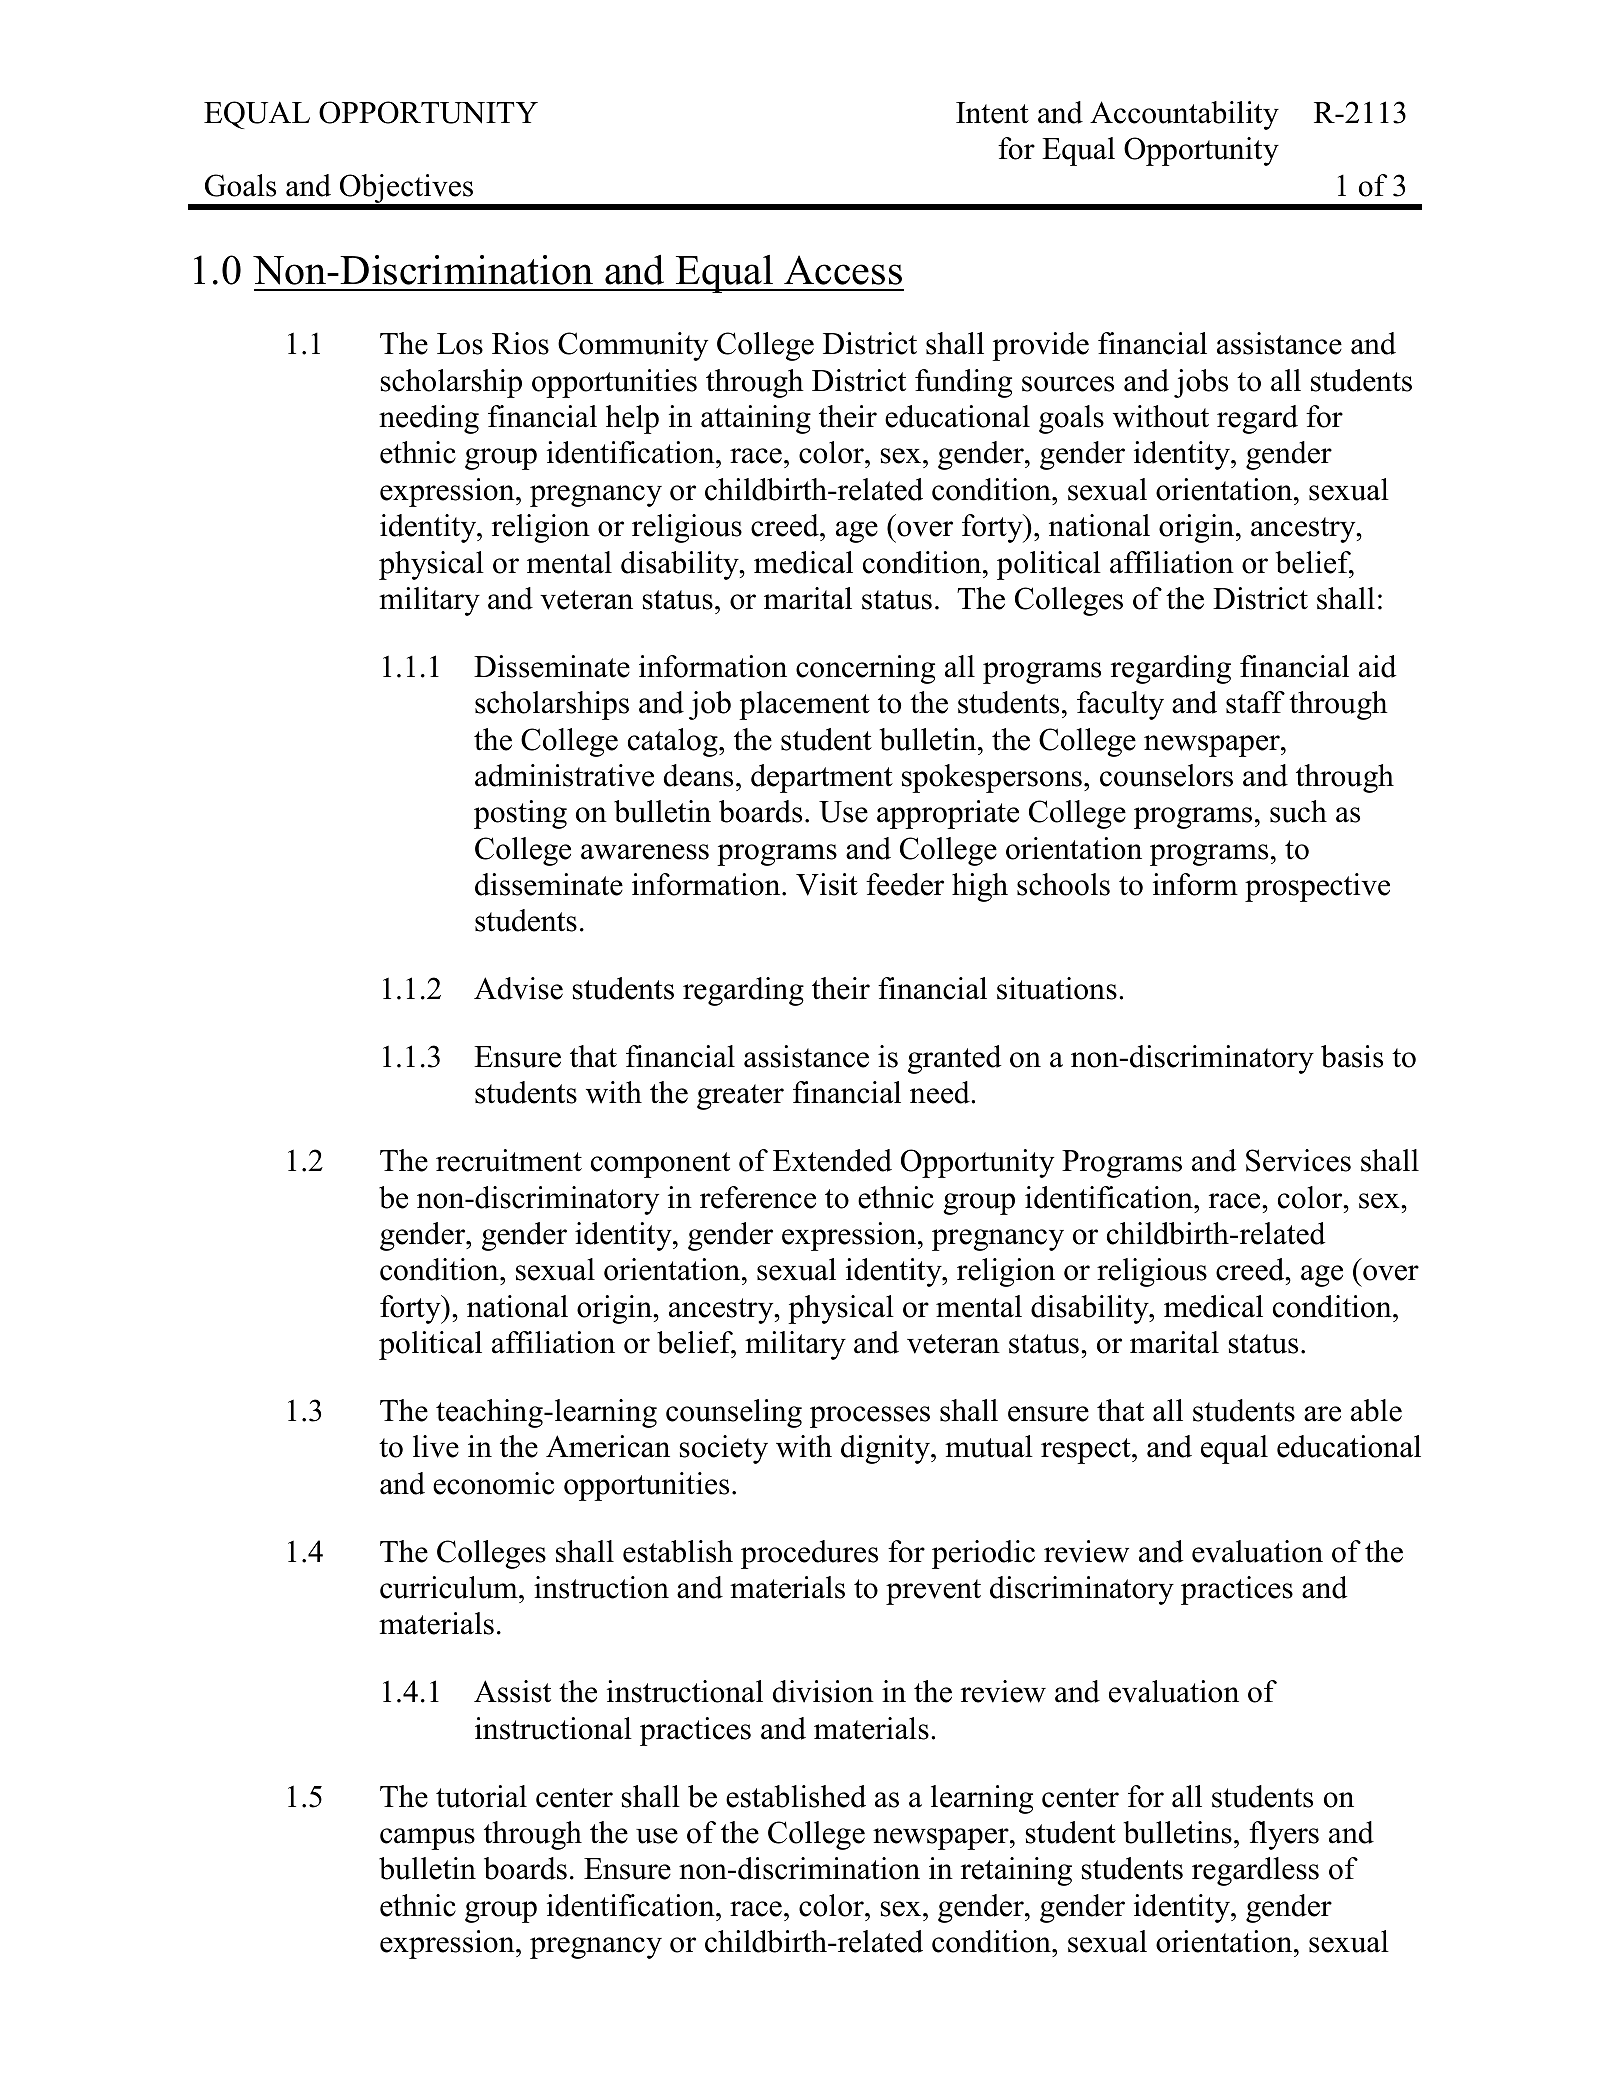 This screenshot has width=1612, height=2086. Describe the element at coordinates (481, 1796) in the screenshot. I see `tutorial` at that location.
